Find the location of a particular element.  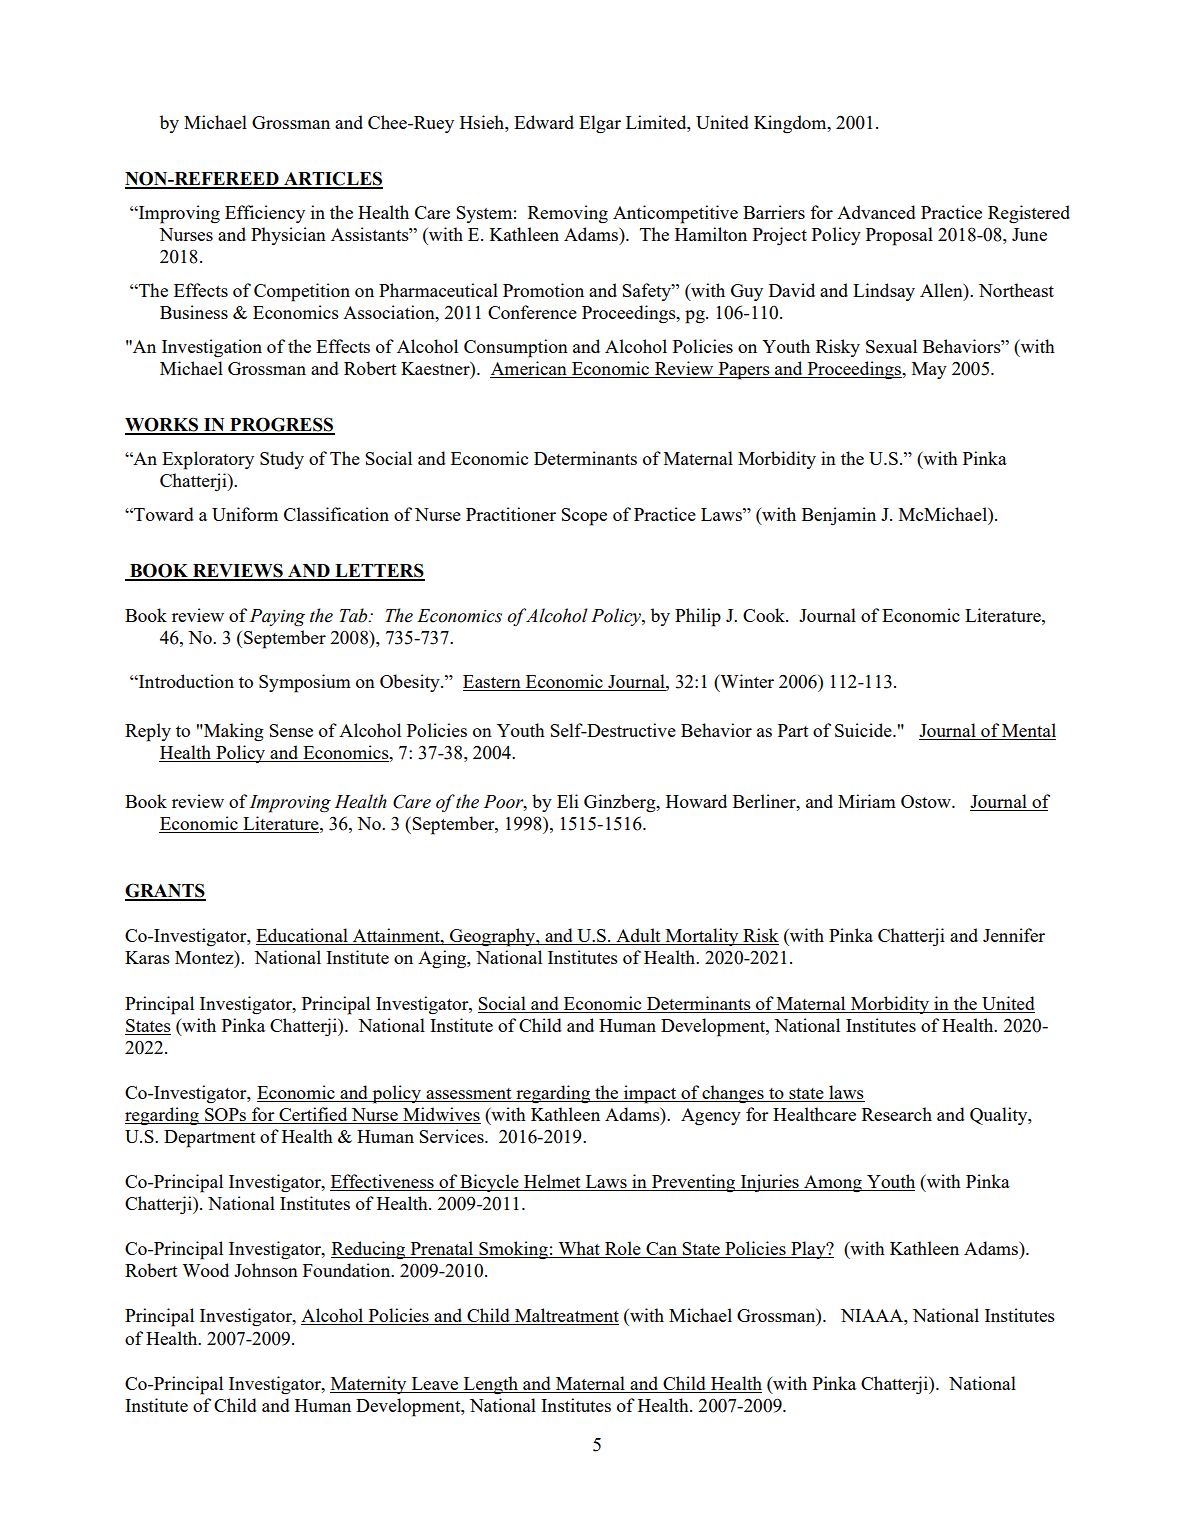

American is located at coordinates (529, 369).
